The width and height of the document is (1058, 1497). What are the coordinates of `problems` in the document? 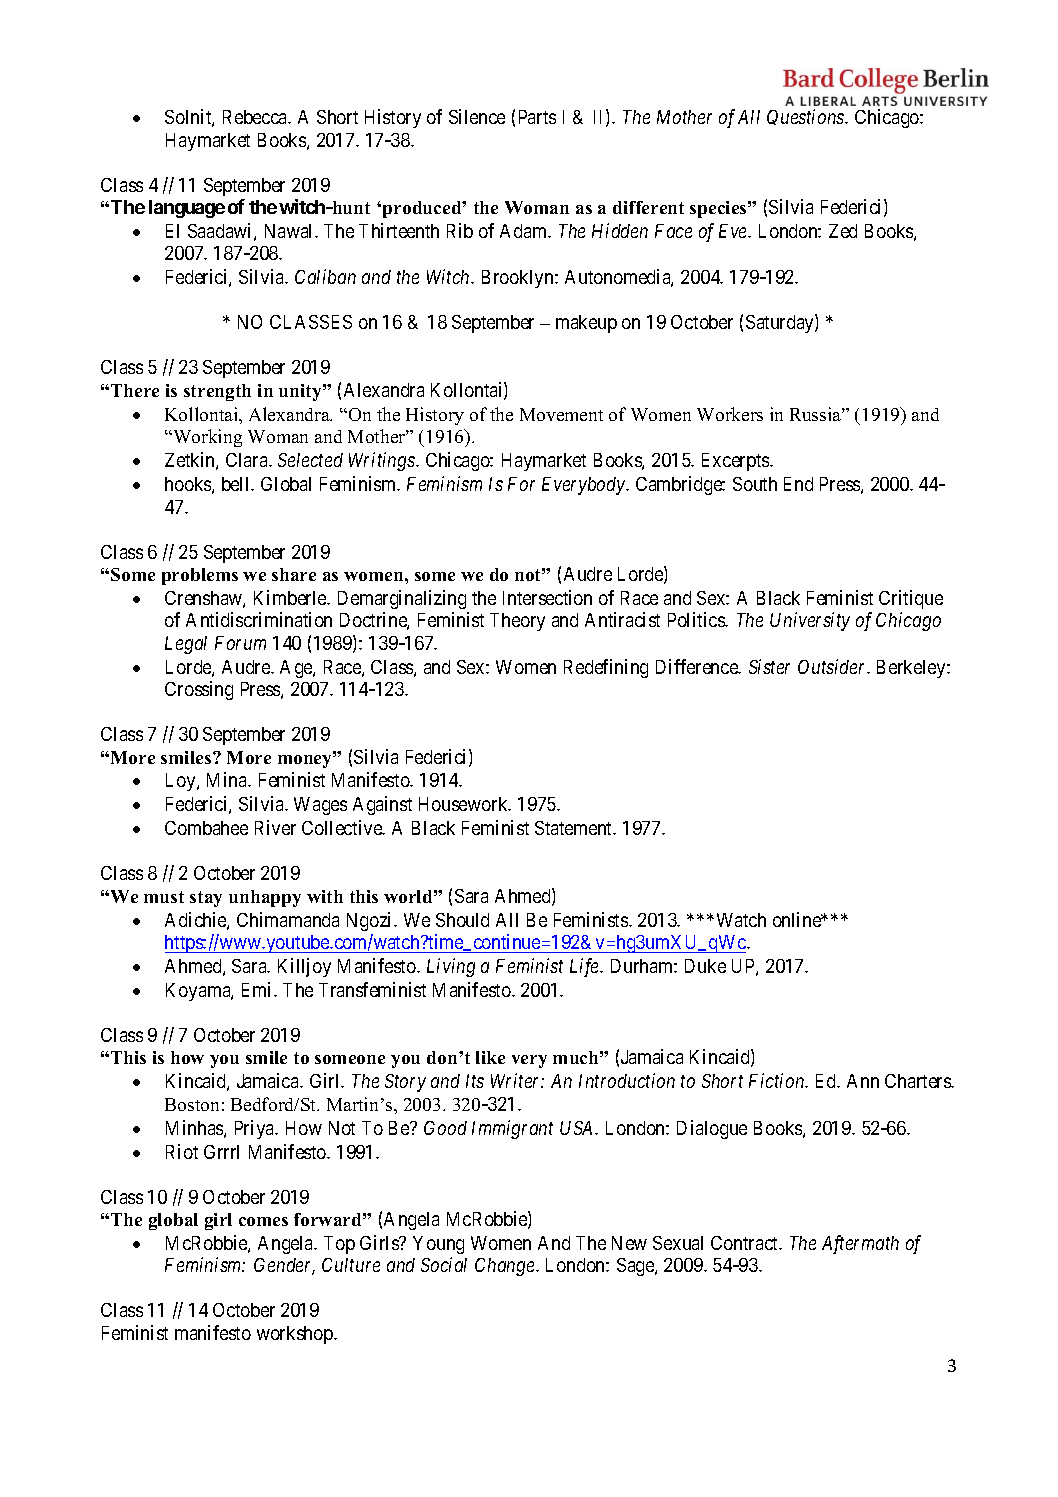 It's located at (200, 576).
